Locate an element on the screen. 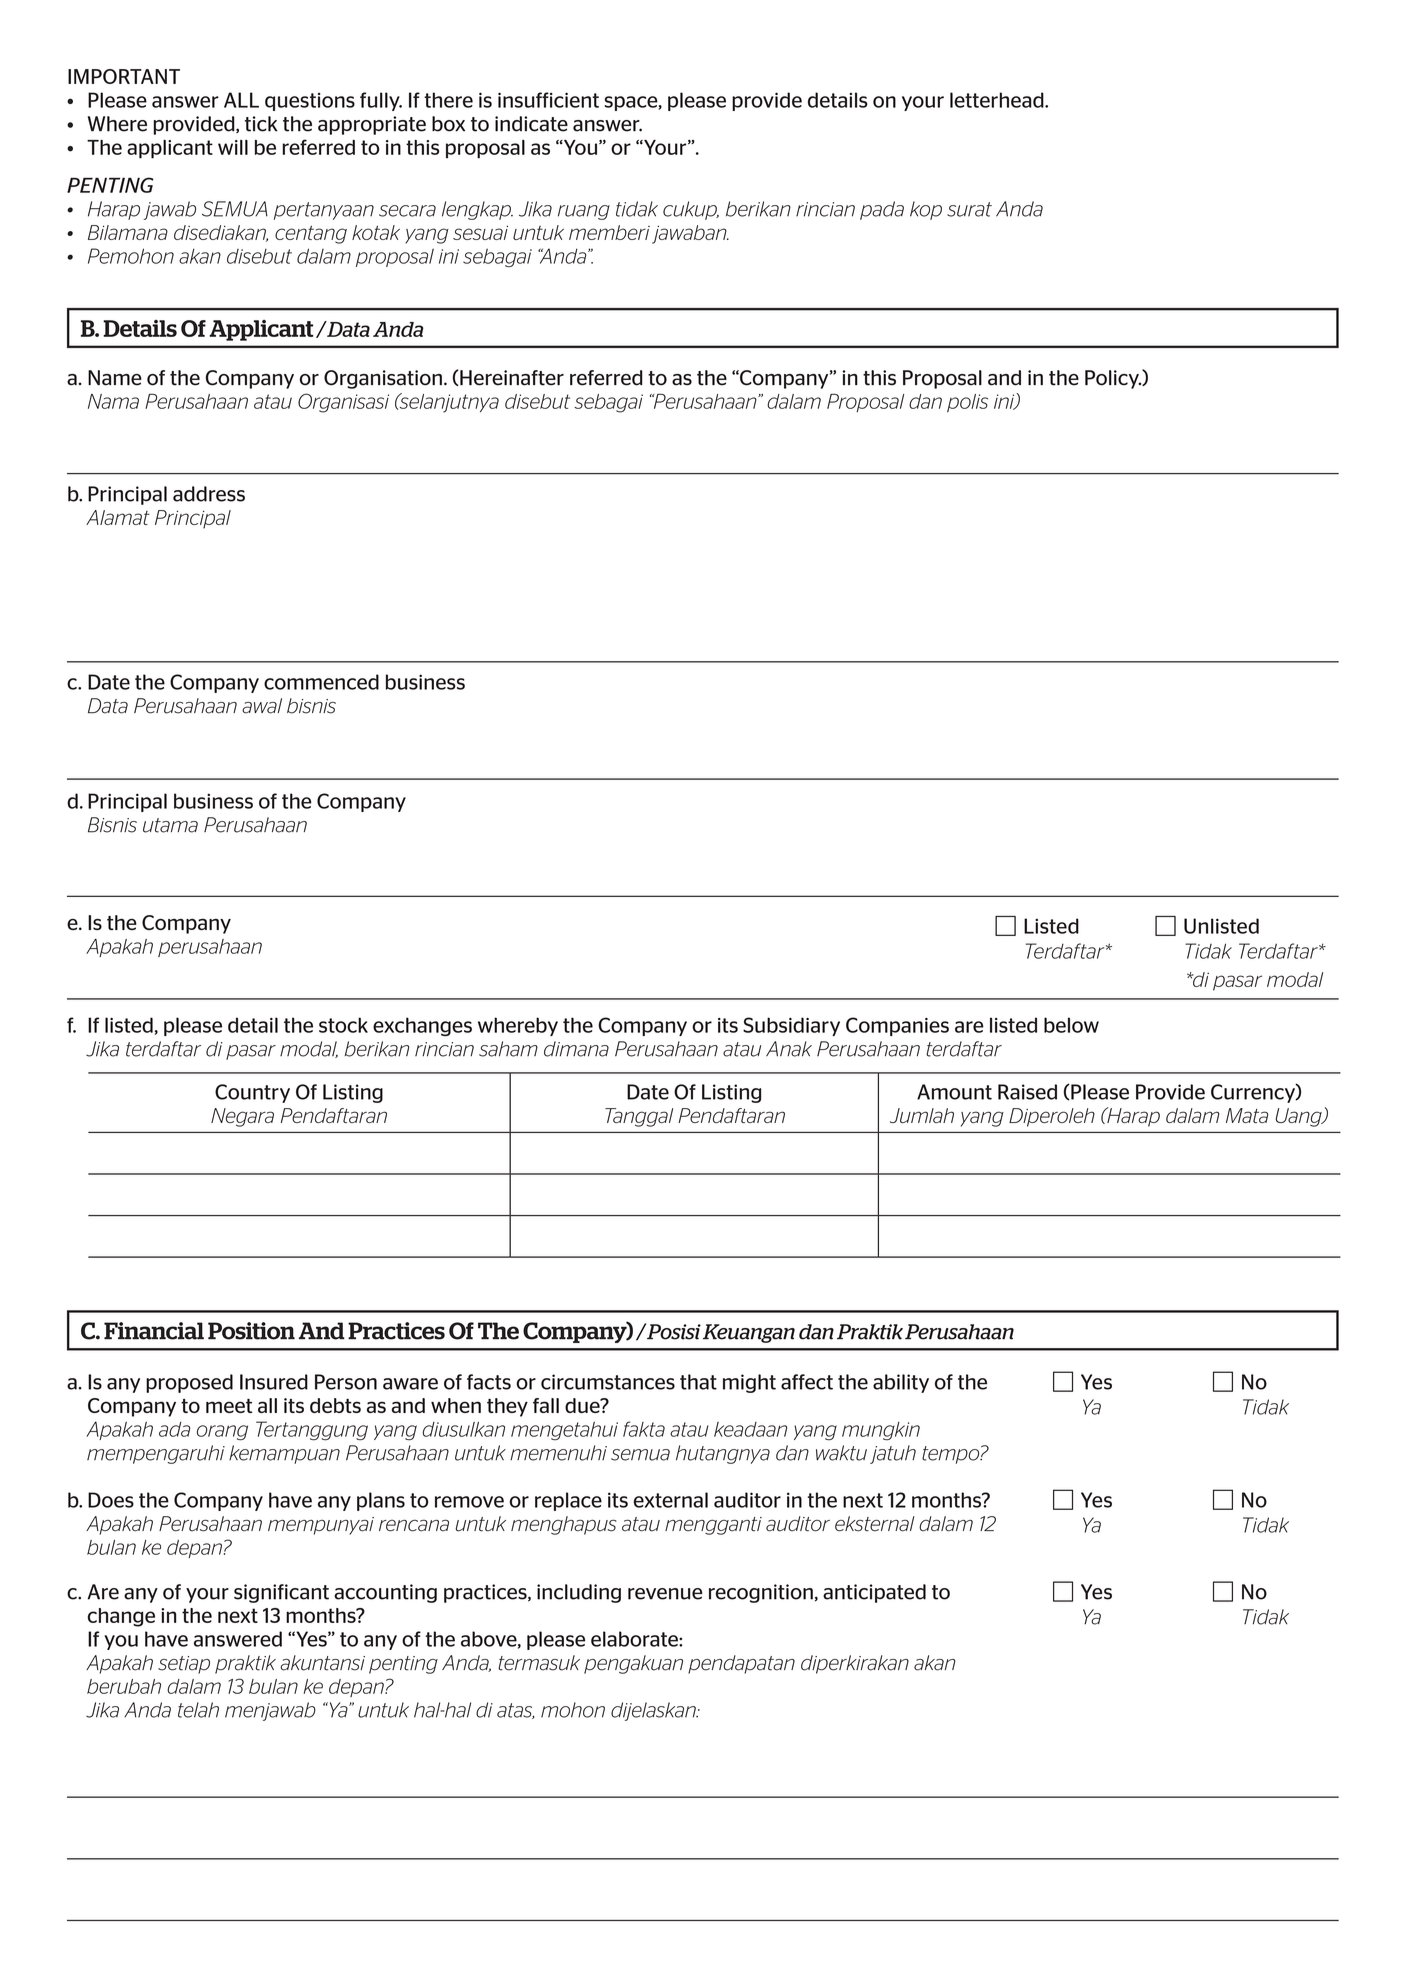 The width and height of the screenshot is (1406, 1988). that is located at coordinates (698, 1382).
